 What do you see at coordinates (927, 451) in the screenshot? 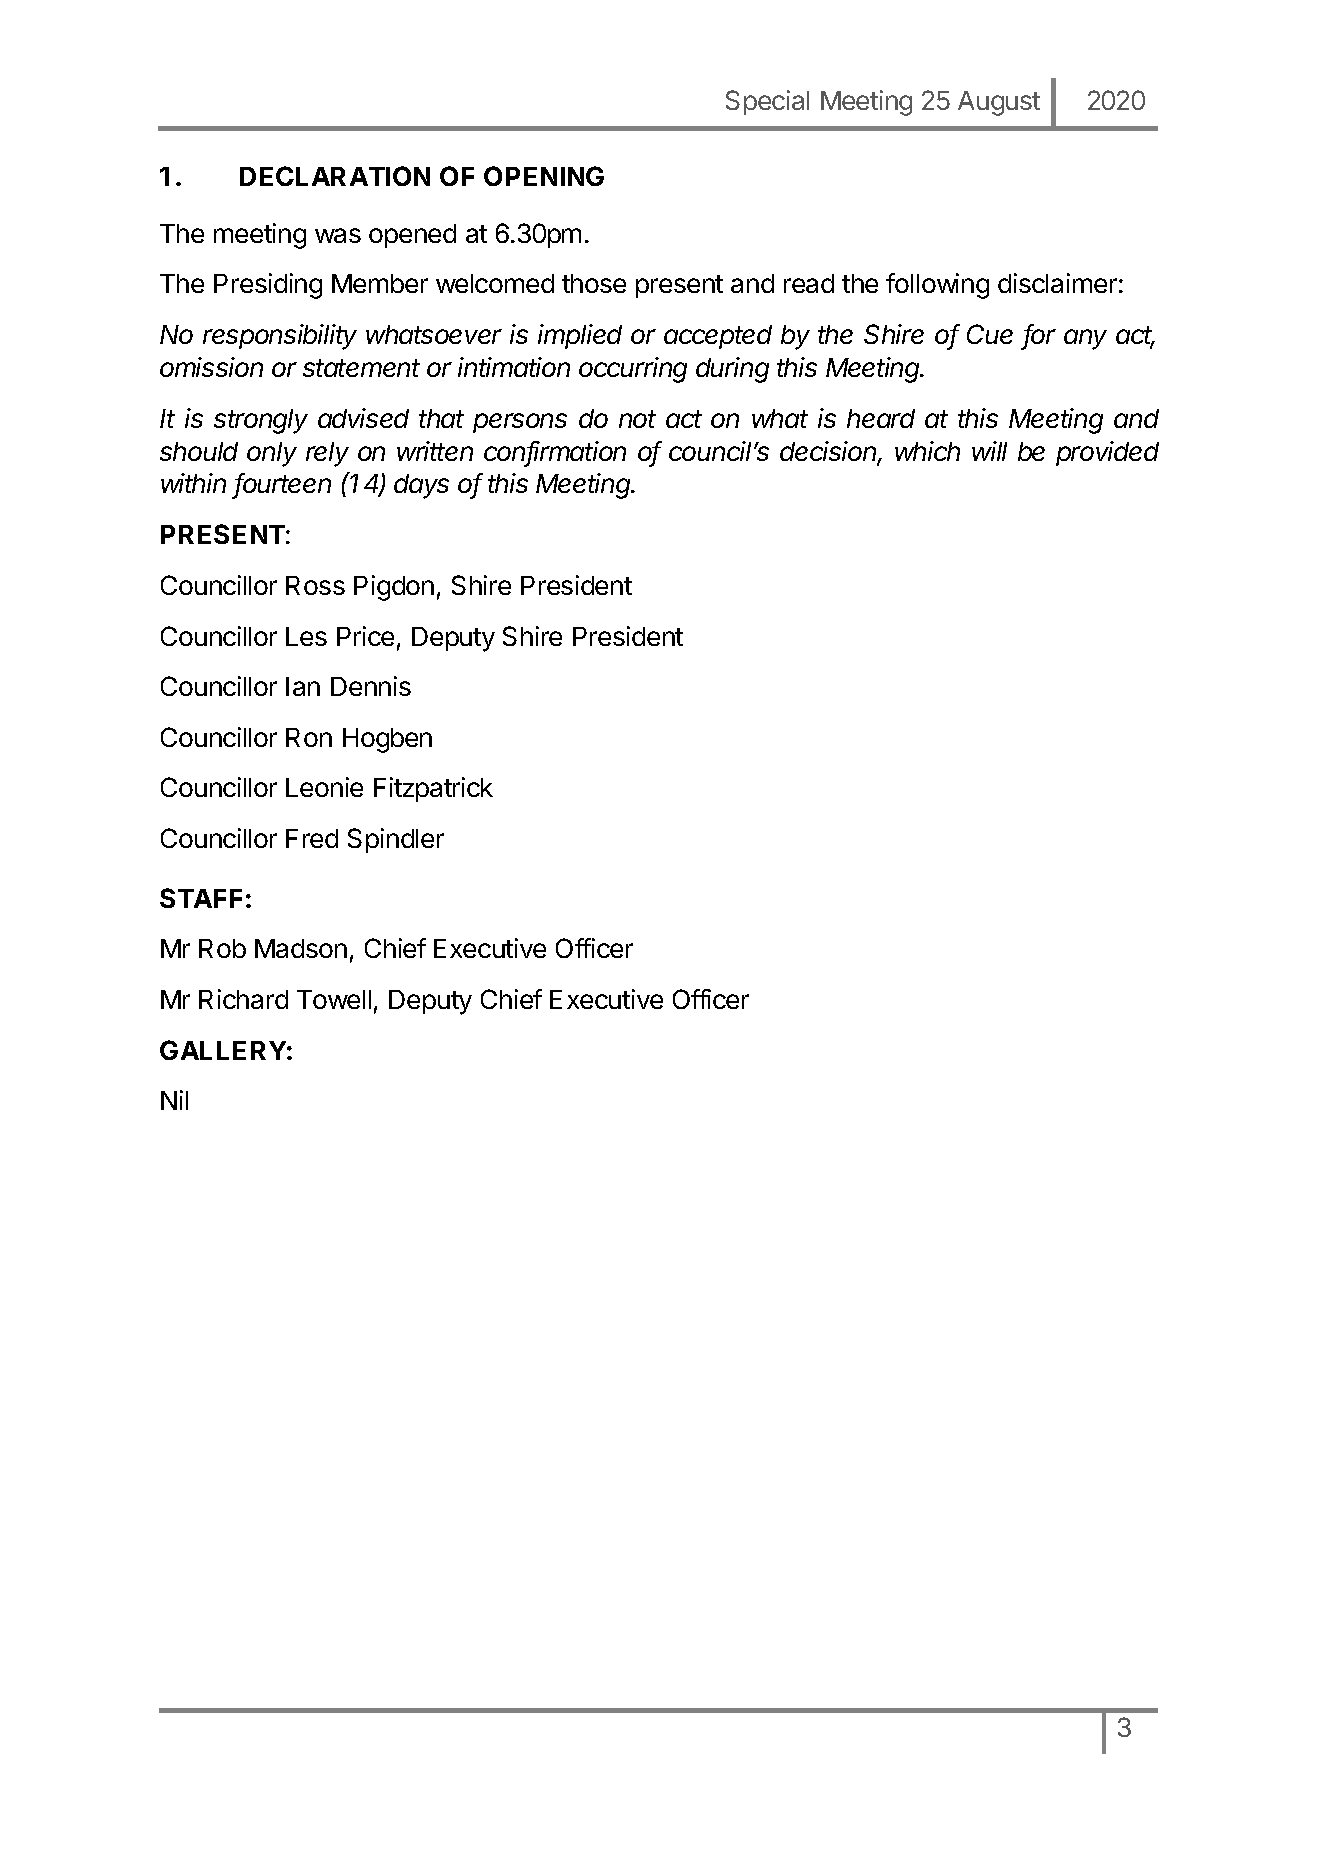
I see `which` at bounding box center [927, 451].
